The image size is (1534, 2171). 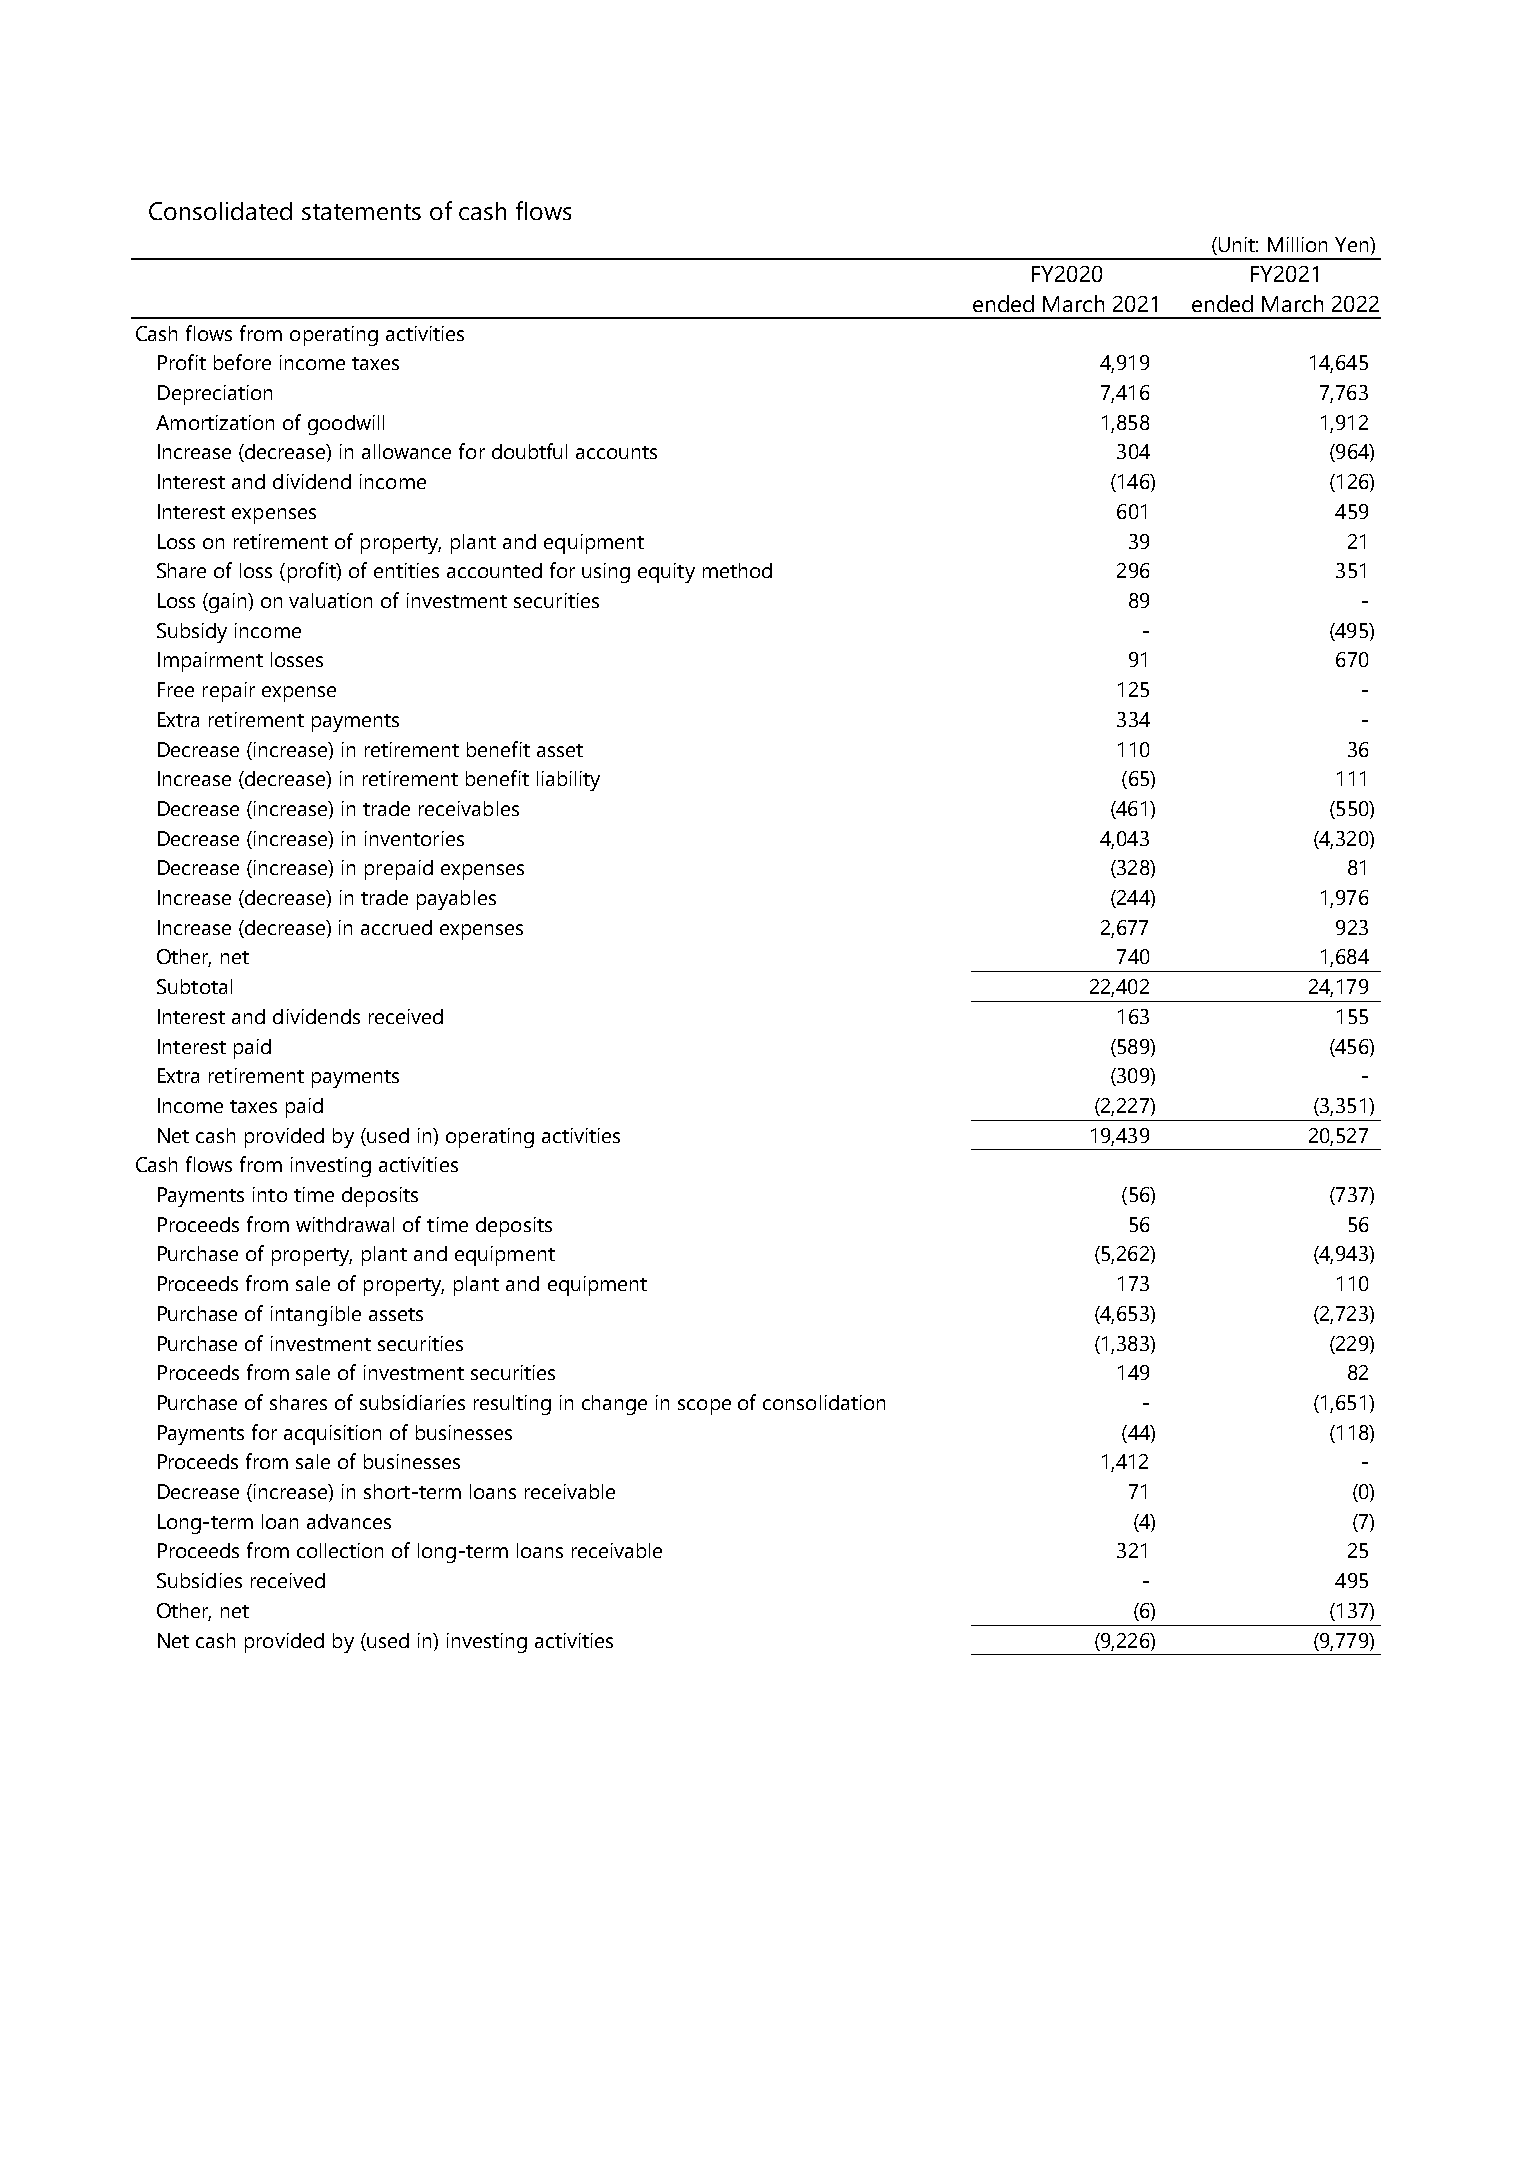 What do you see at coordinates (396, 927) in the screenshot?
I see `accrued` at bounding box center [396, 927].
